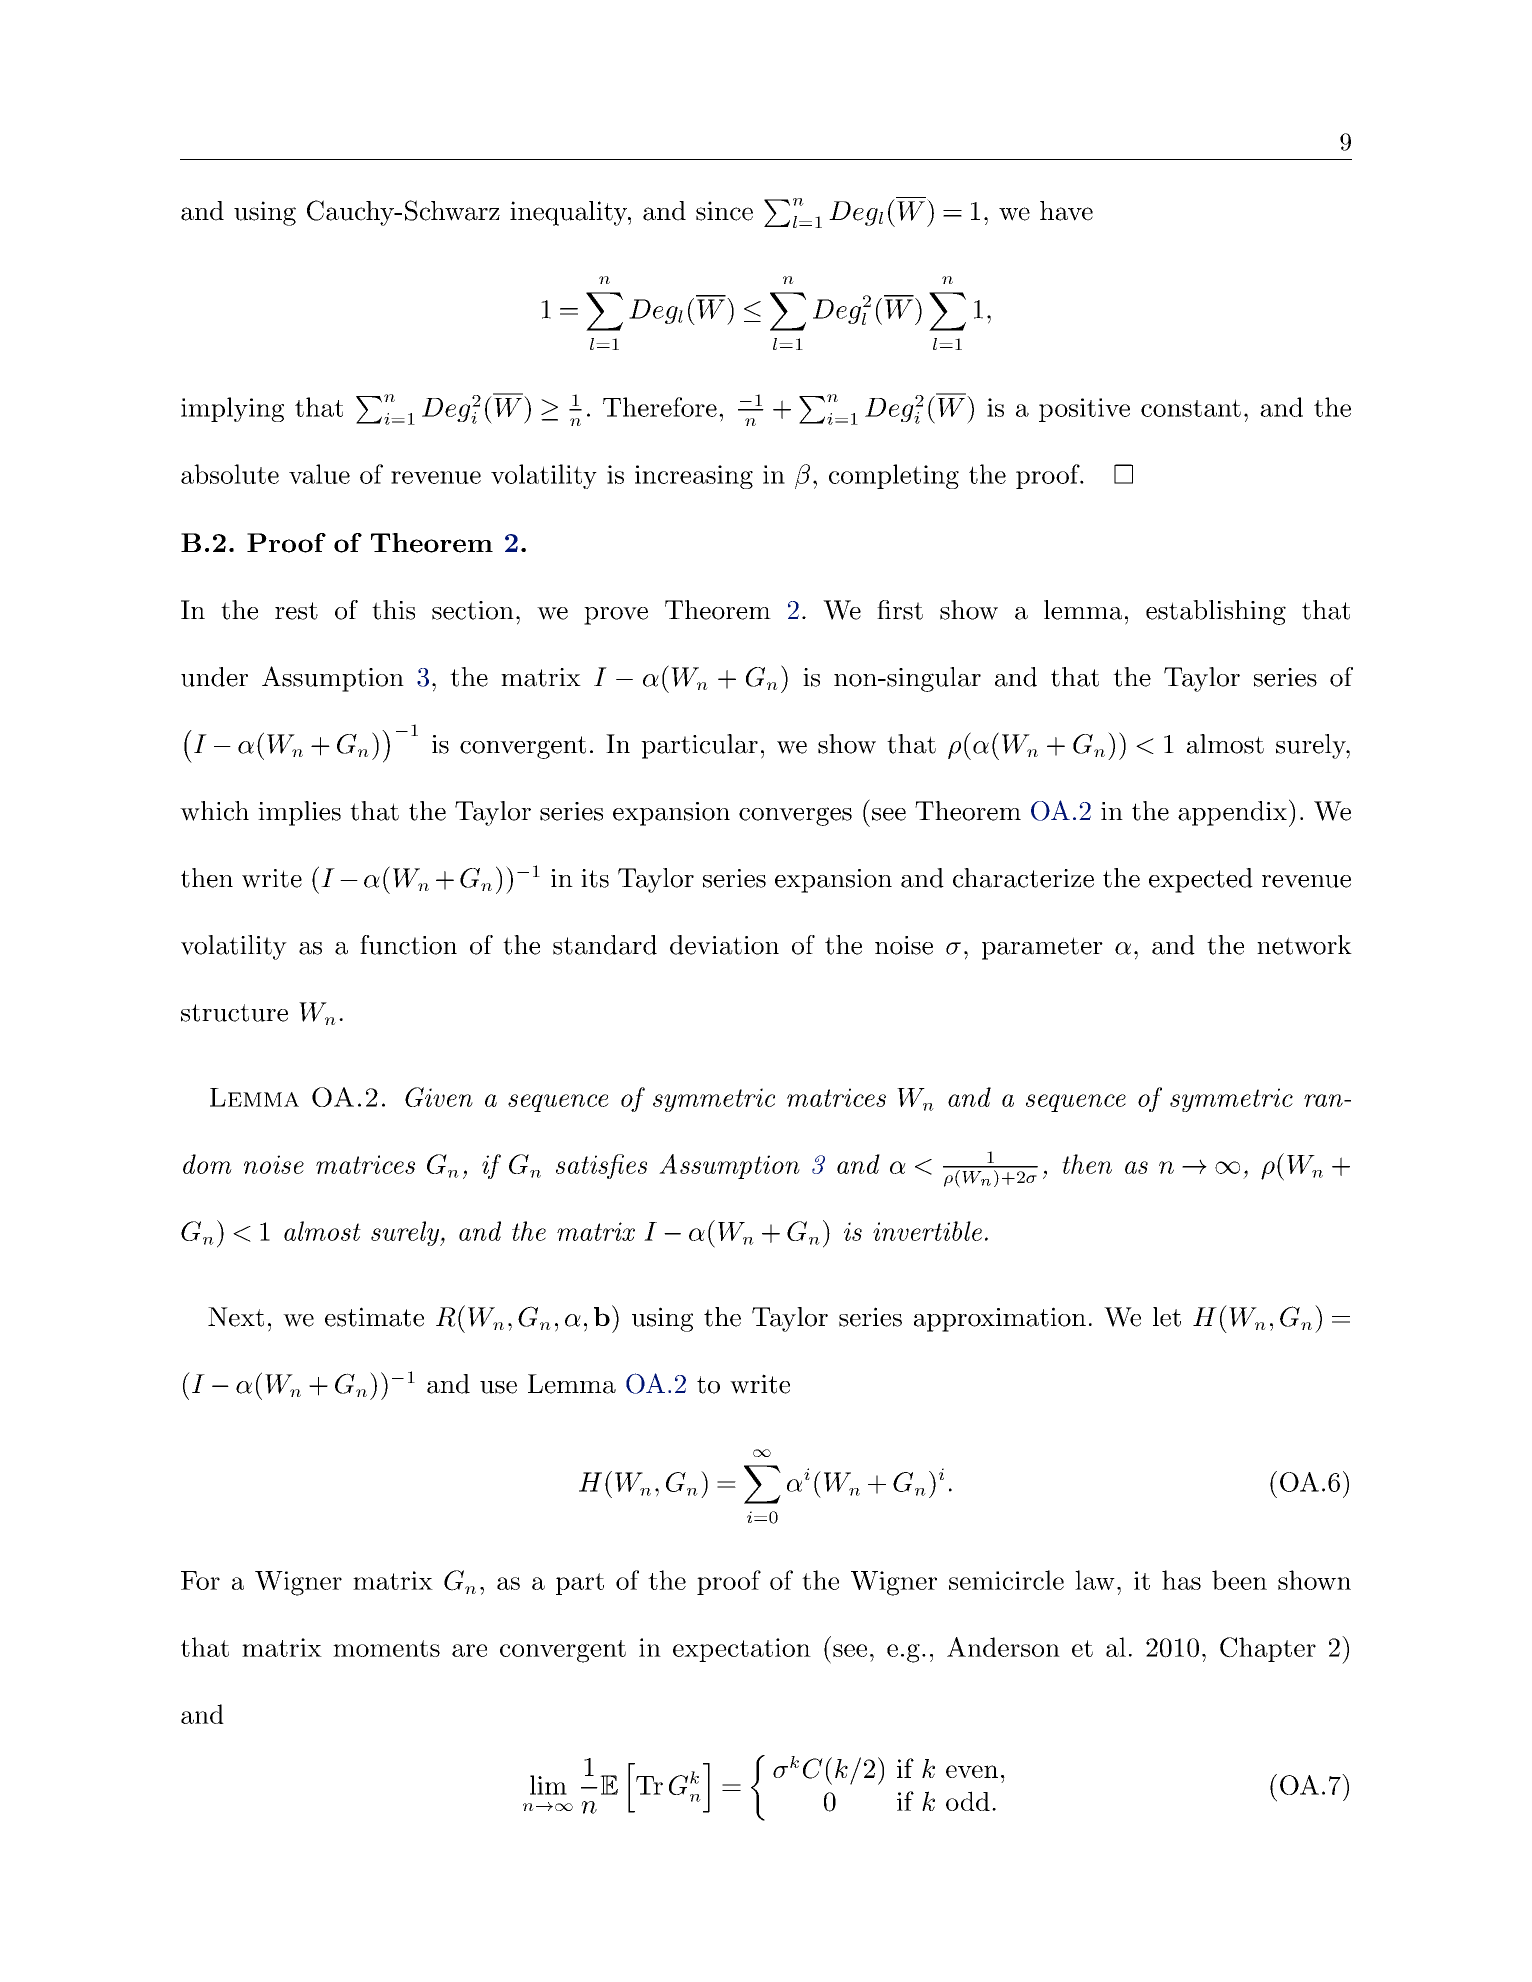 This screenshot has height=1982, width=1532. I want to click on approximation, so click(1000, 1319).
